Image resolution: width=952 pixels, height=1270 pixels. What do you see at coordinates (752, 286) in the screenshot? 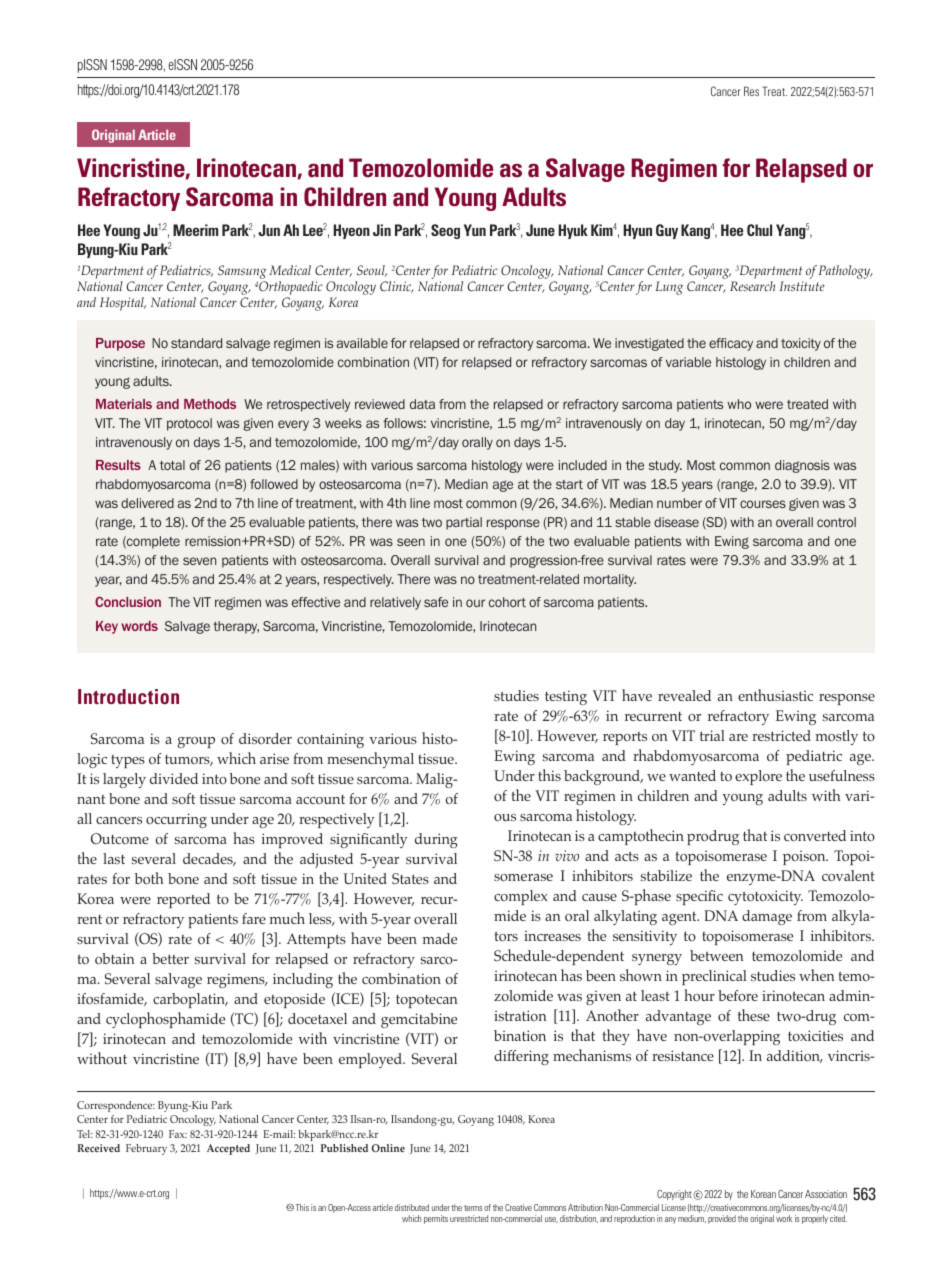
I see `Research` at bounding box center [752, 286].
